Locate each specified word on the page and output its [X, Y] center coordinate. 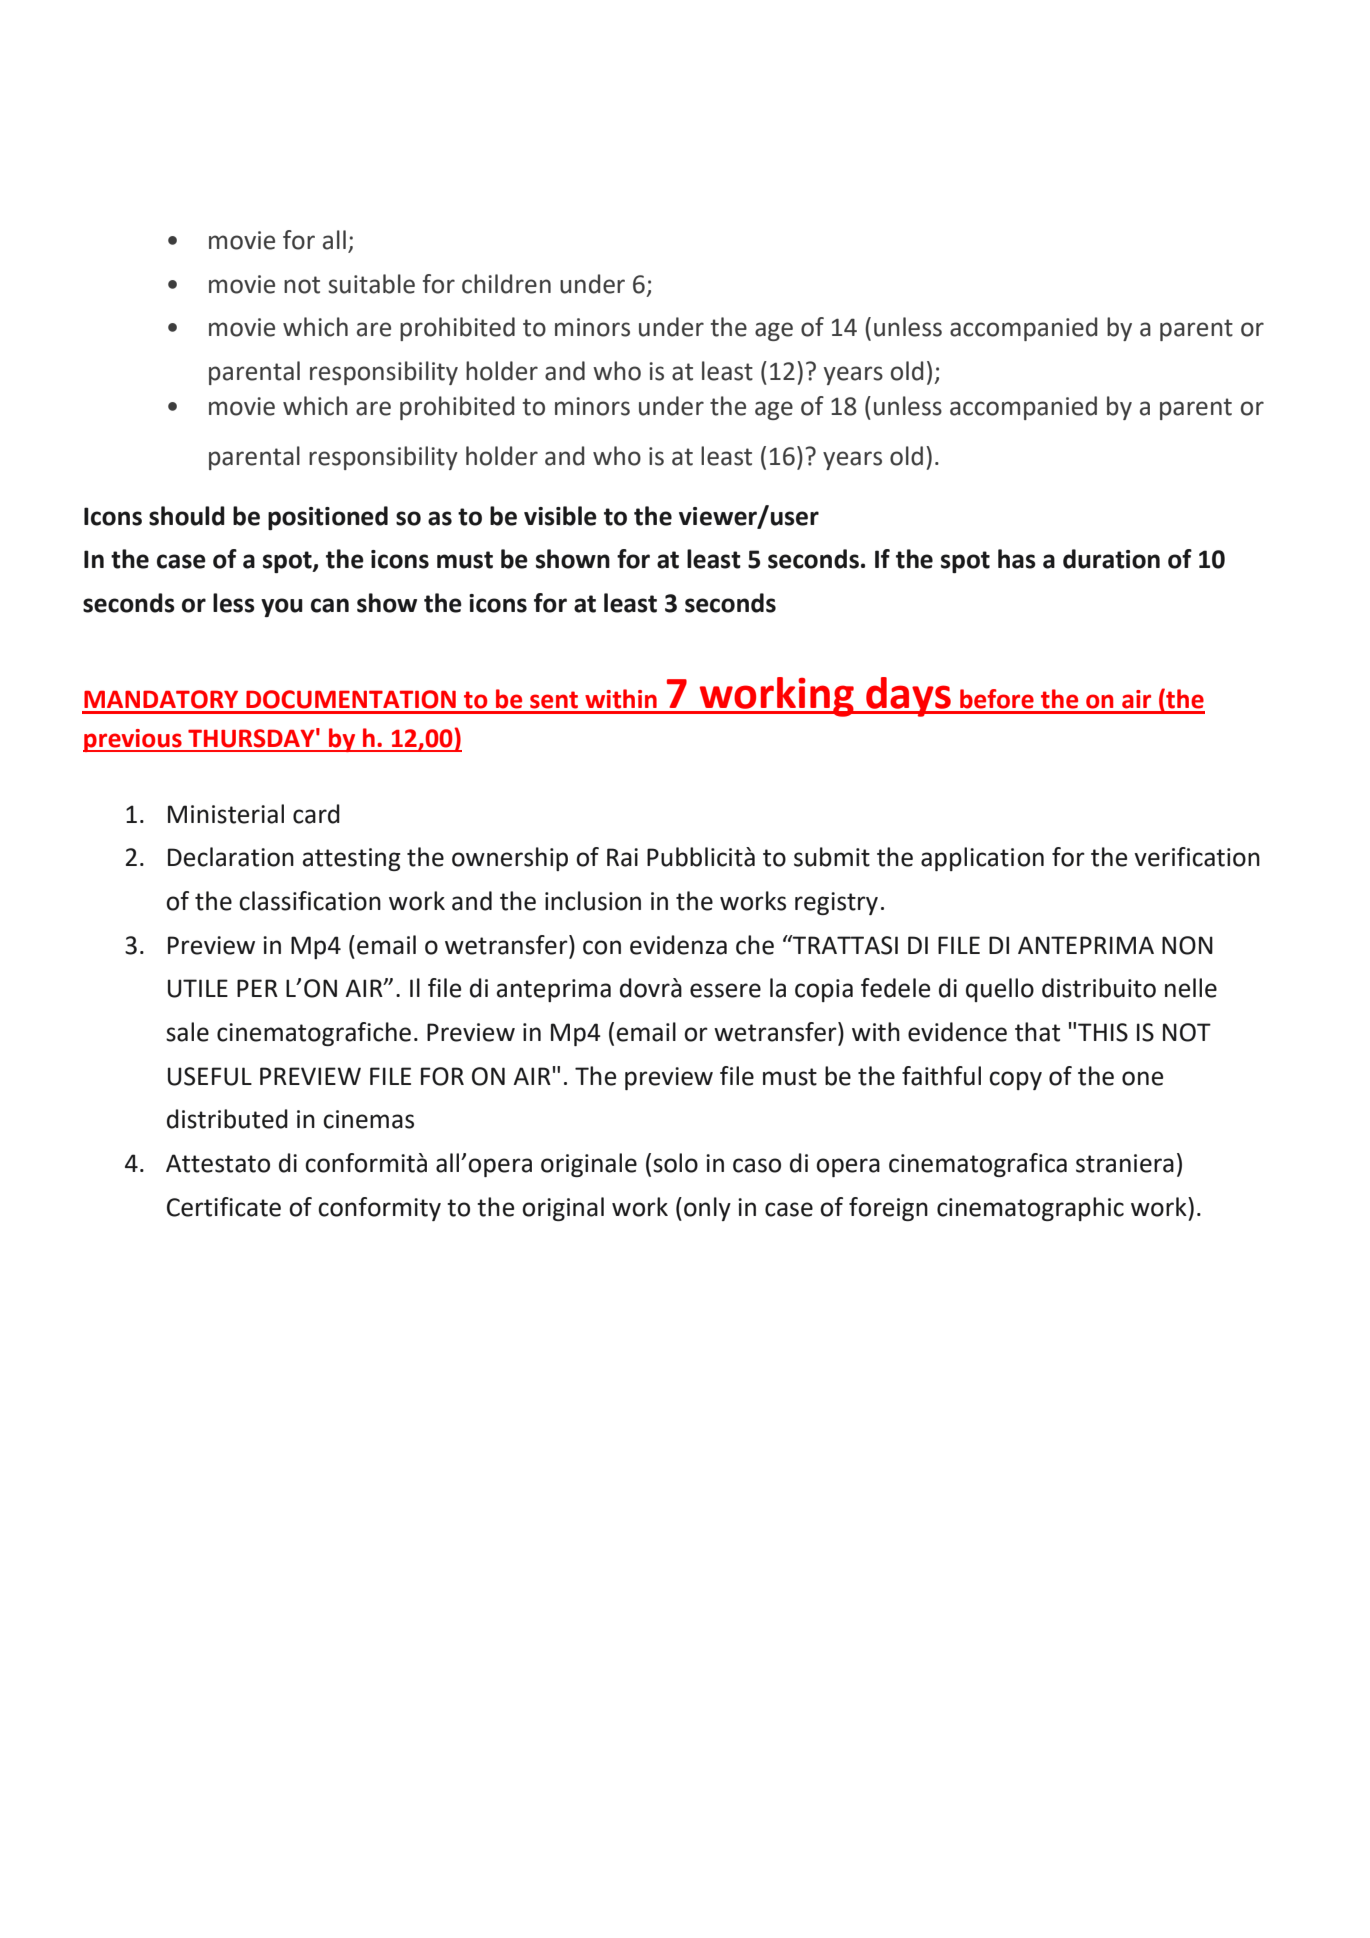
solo [675, 1163]
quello [1000, 990]
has [1017, 559]
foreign [888, 1209]
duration [1111, 559]
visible [560, 516]
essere [725, 990]
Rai [622, 857]
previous [133, 740]
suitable [371, 284]
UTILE [198, 988]
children [506, 284]
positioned [328, 518]
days [908, 697]
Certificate [224, 1207]
